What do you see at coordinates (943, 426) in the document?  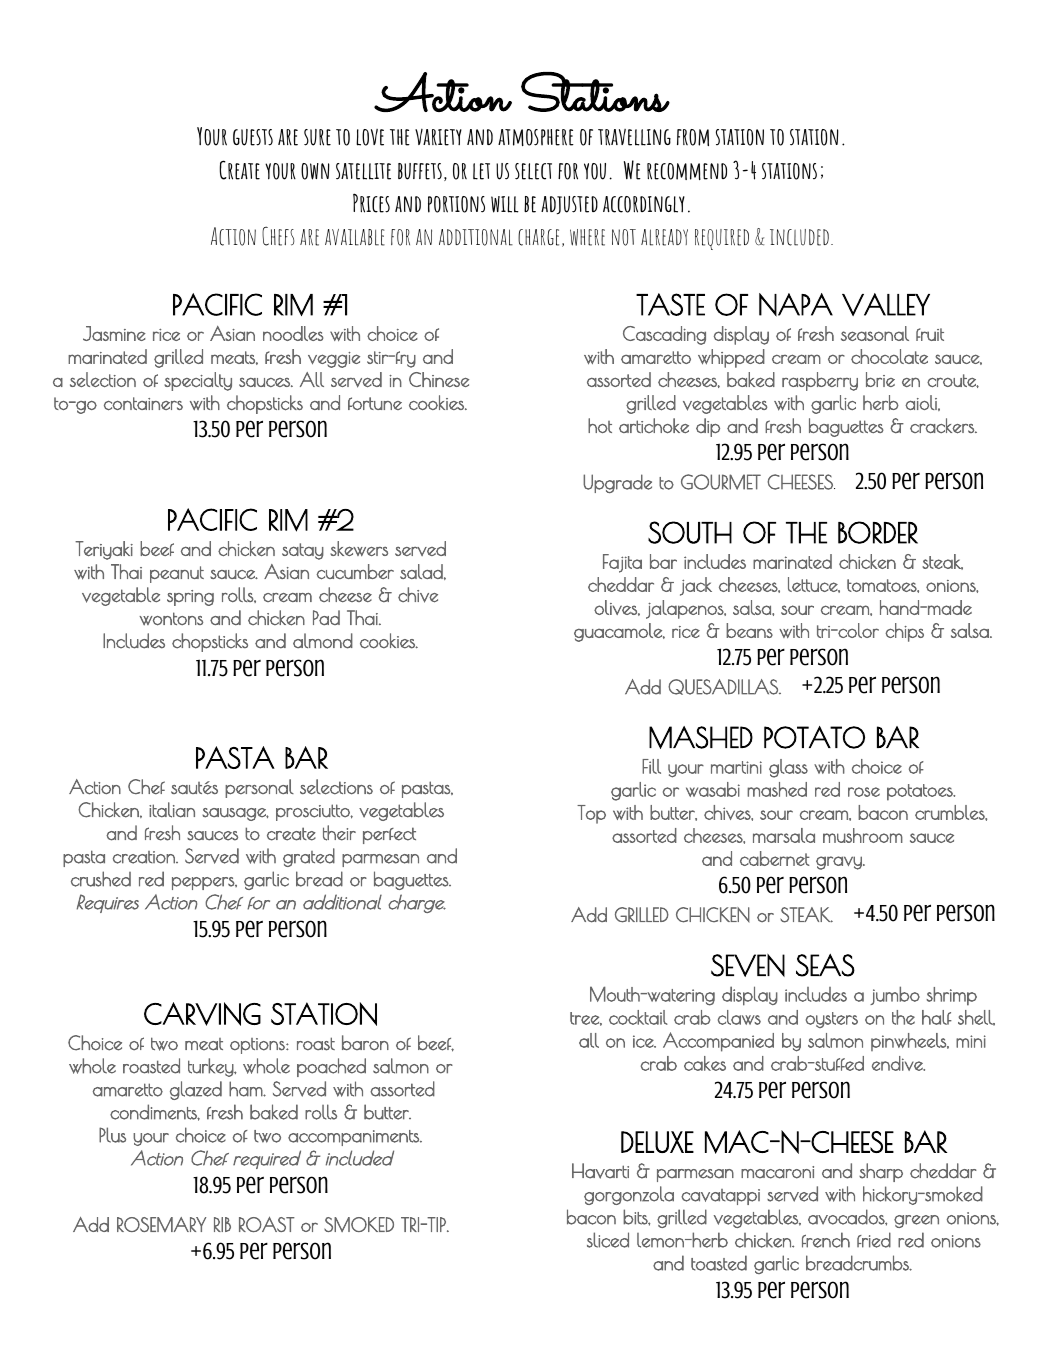 I see `crackers` at bounding box center [943, 426].
